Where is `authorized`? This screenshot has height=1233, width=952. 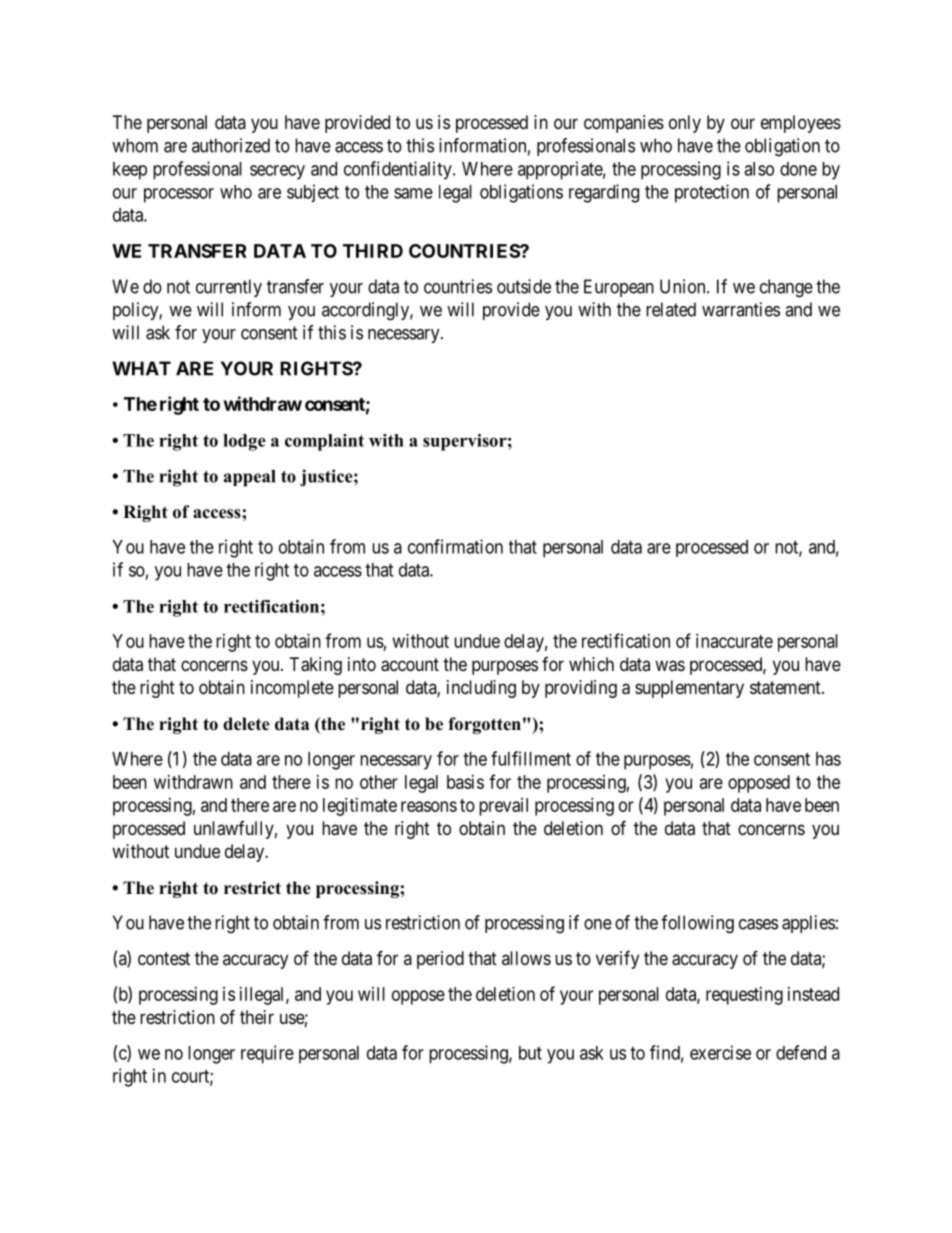 authorized is located at coordinates (231, 145).
